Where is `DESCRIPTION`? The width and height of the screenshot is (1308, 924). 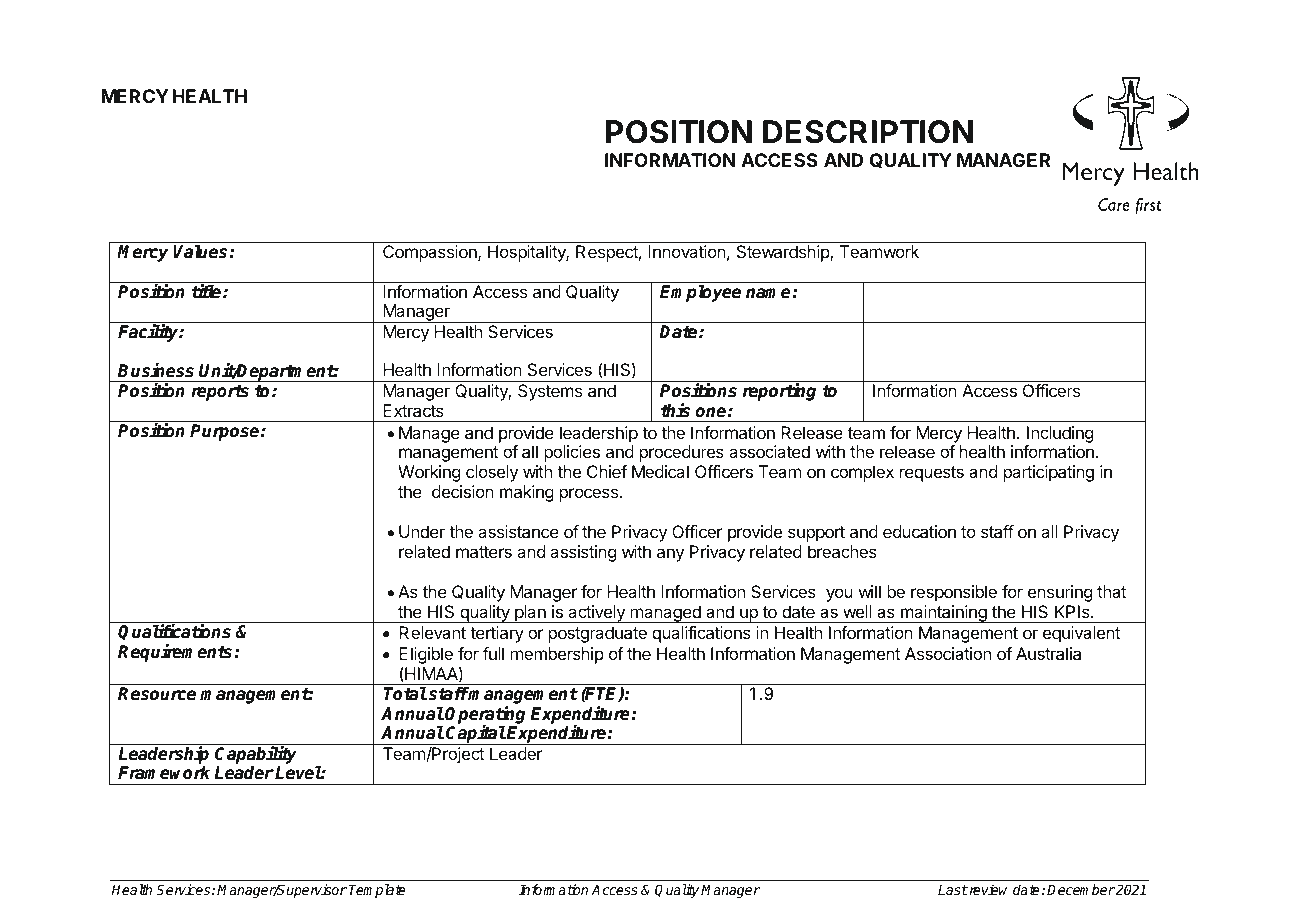
DESCRIPTION is located at coordinates (868, 132).
